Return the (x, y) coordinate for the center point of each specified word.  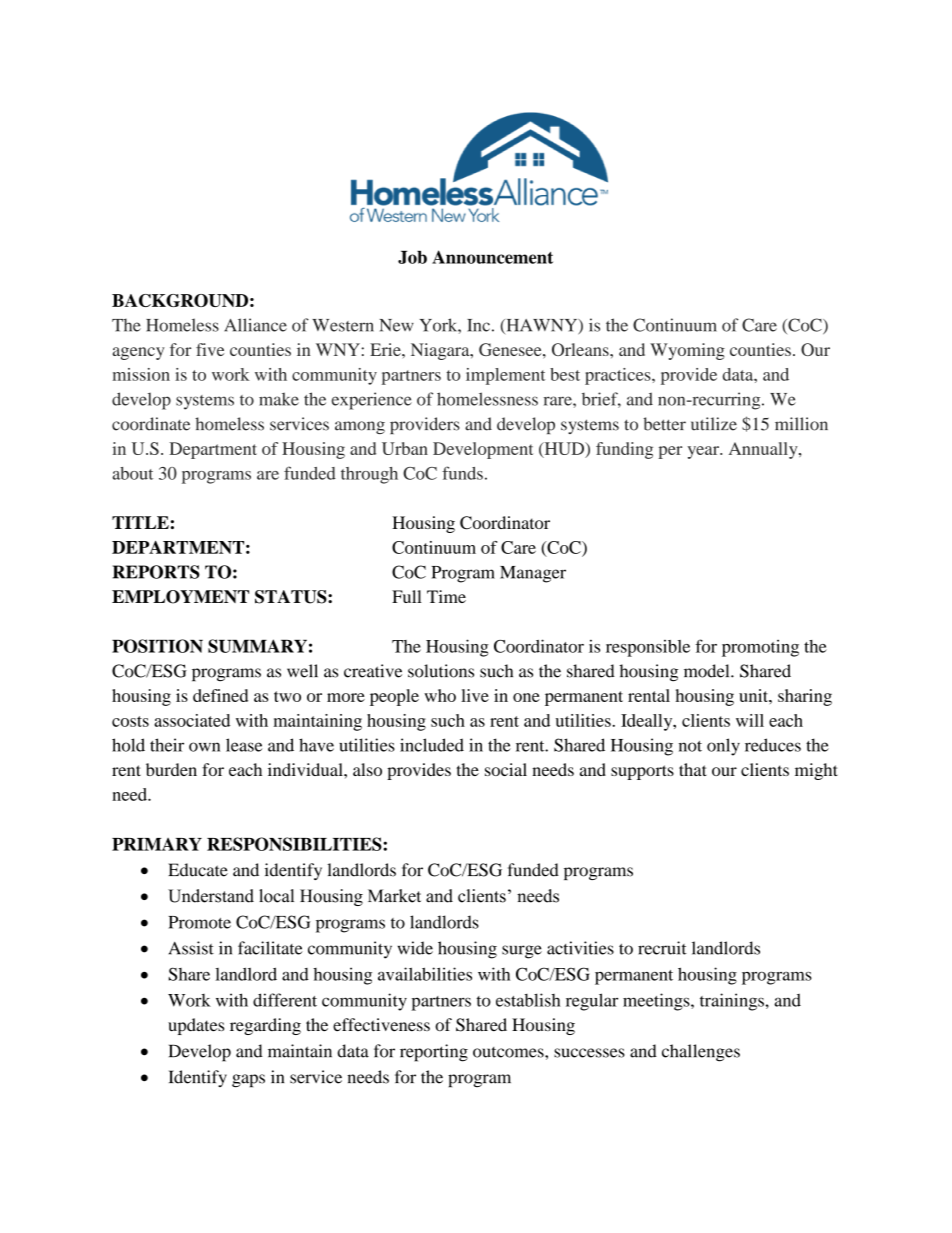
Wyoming (687, 351)
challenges (701, 1053)
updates (196, 1026)
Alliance (255, 325)
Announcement (492, 257)
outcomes (509, 1052)
